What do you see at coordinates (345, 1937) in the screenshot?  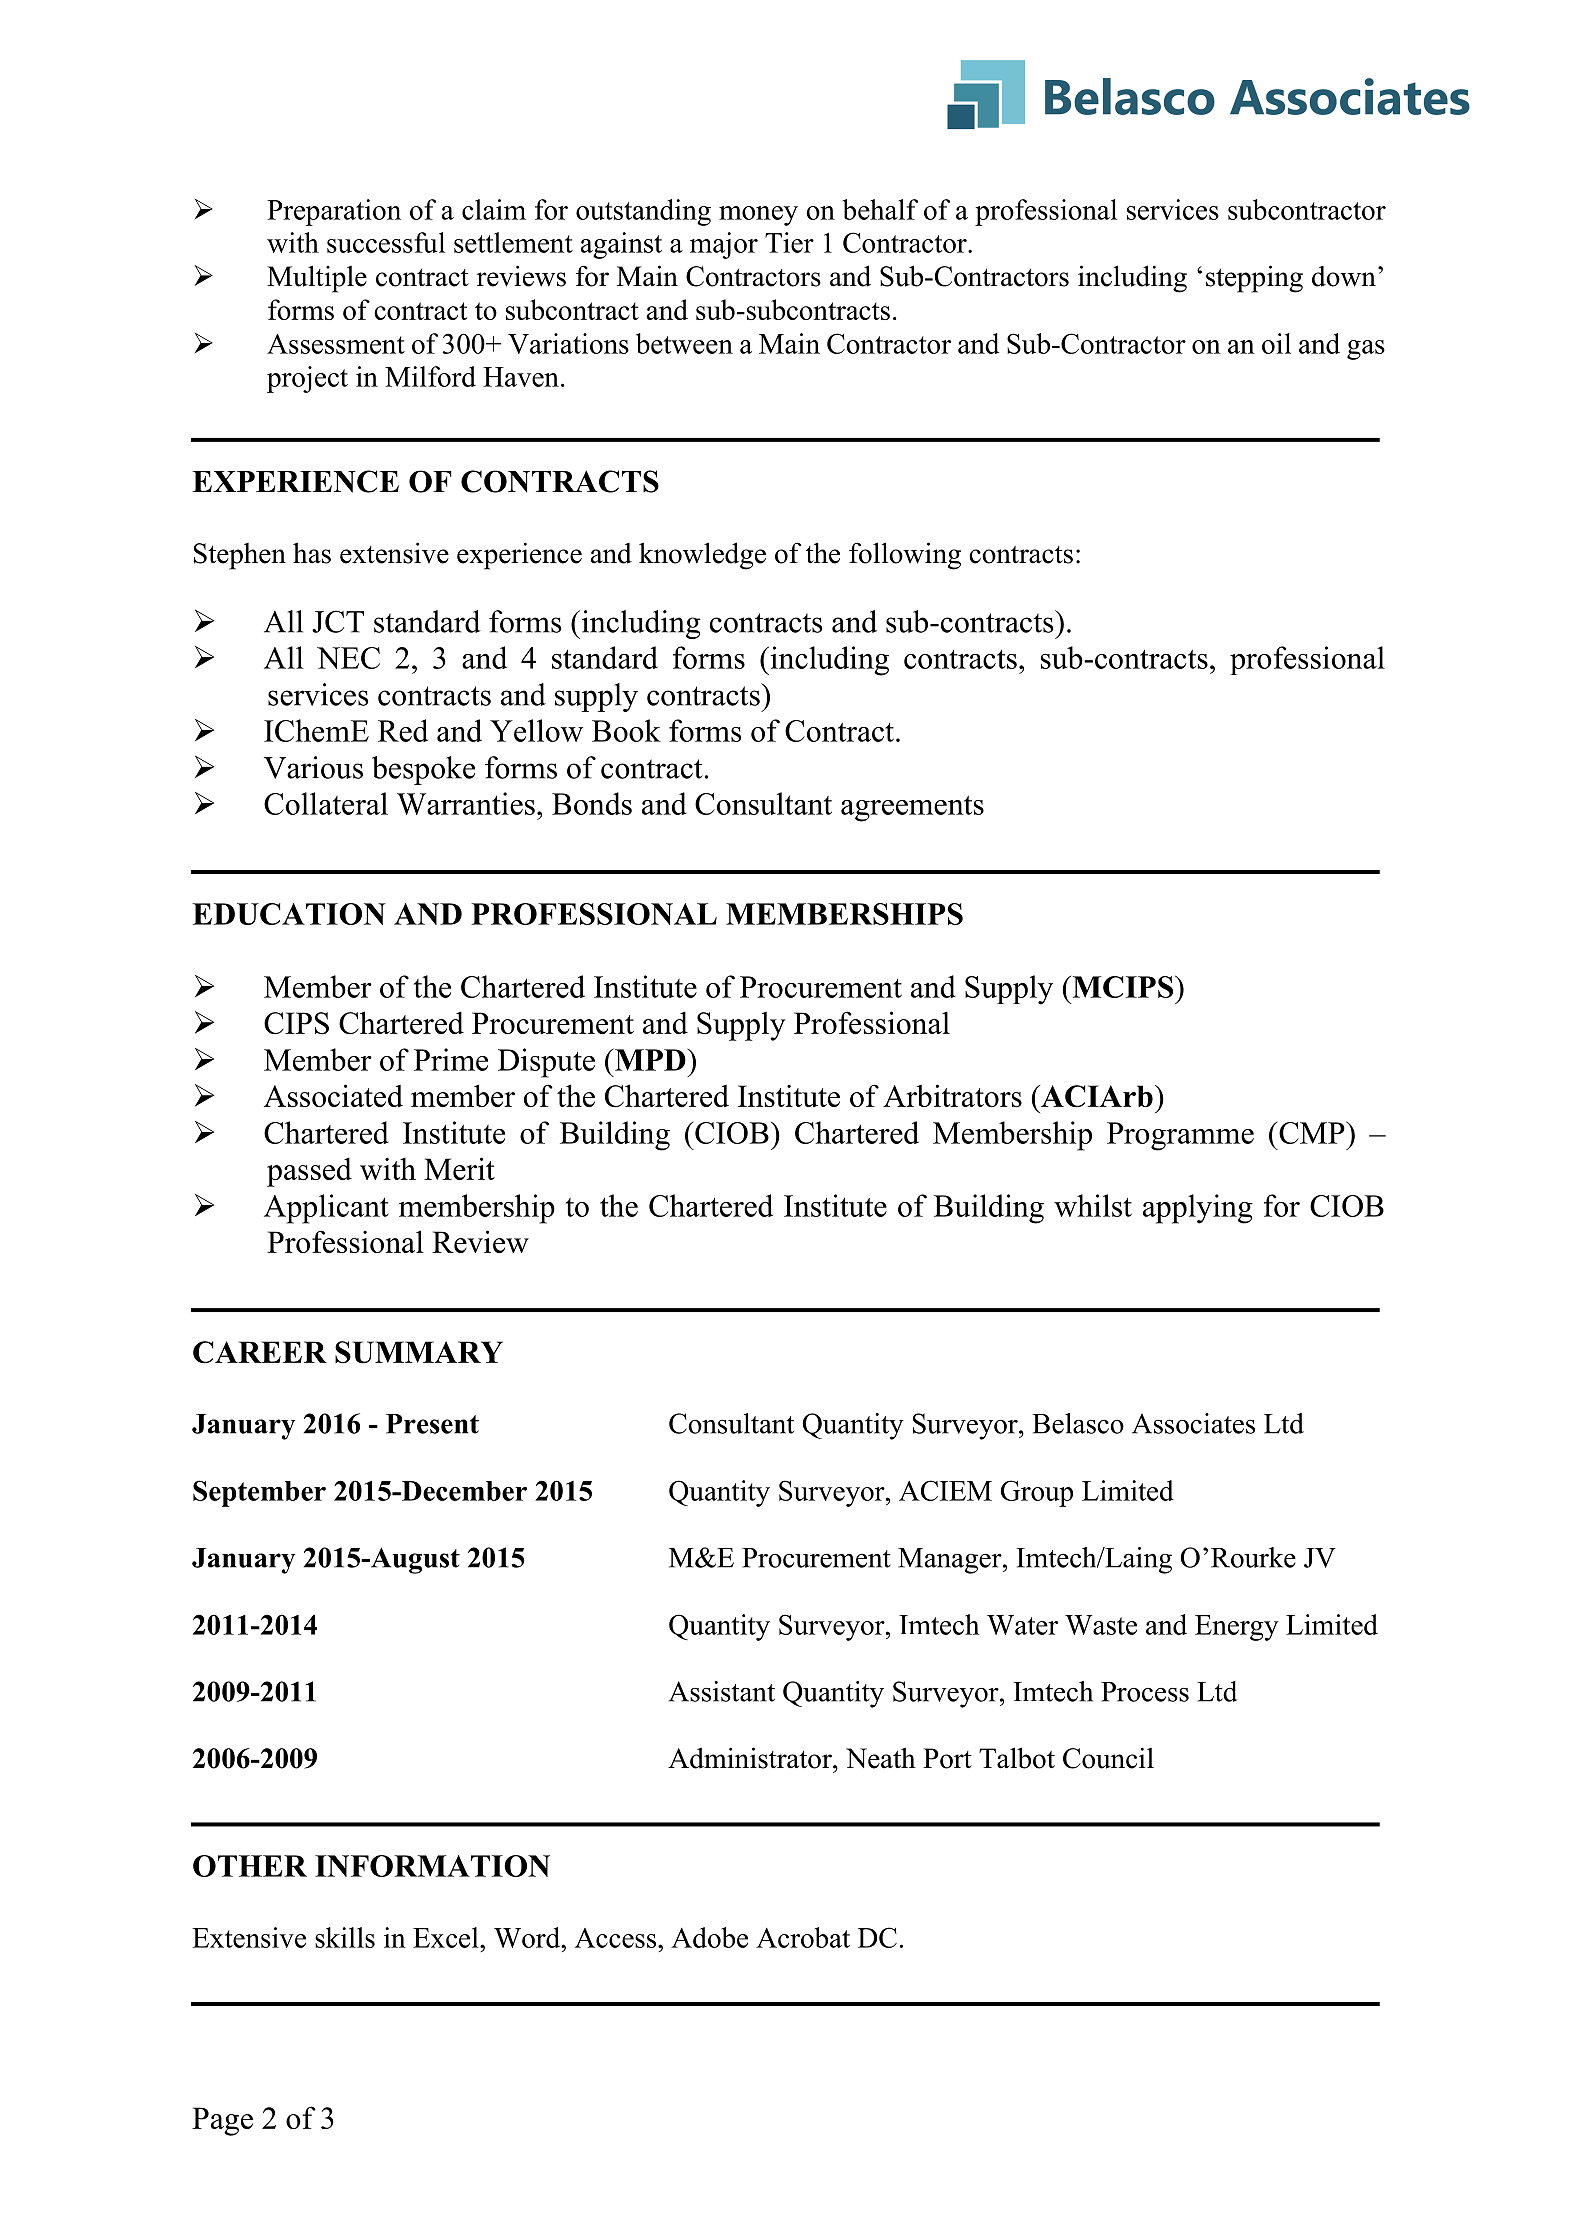 I see `skills` at bounding box center [345, 1937].
